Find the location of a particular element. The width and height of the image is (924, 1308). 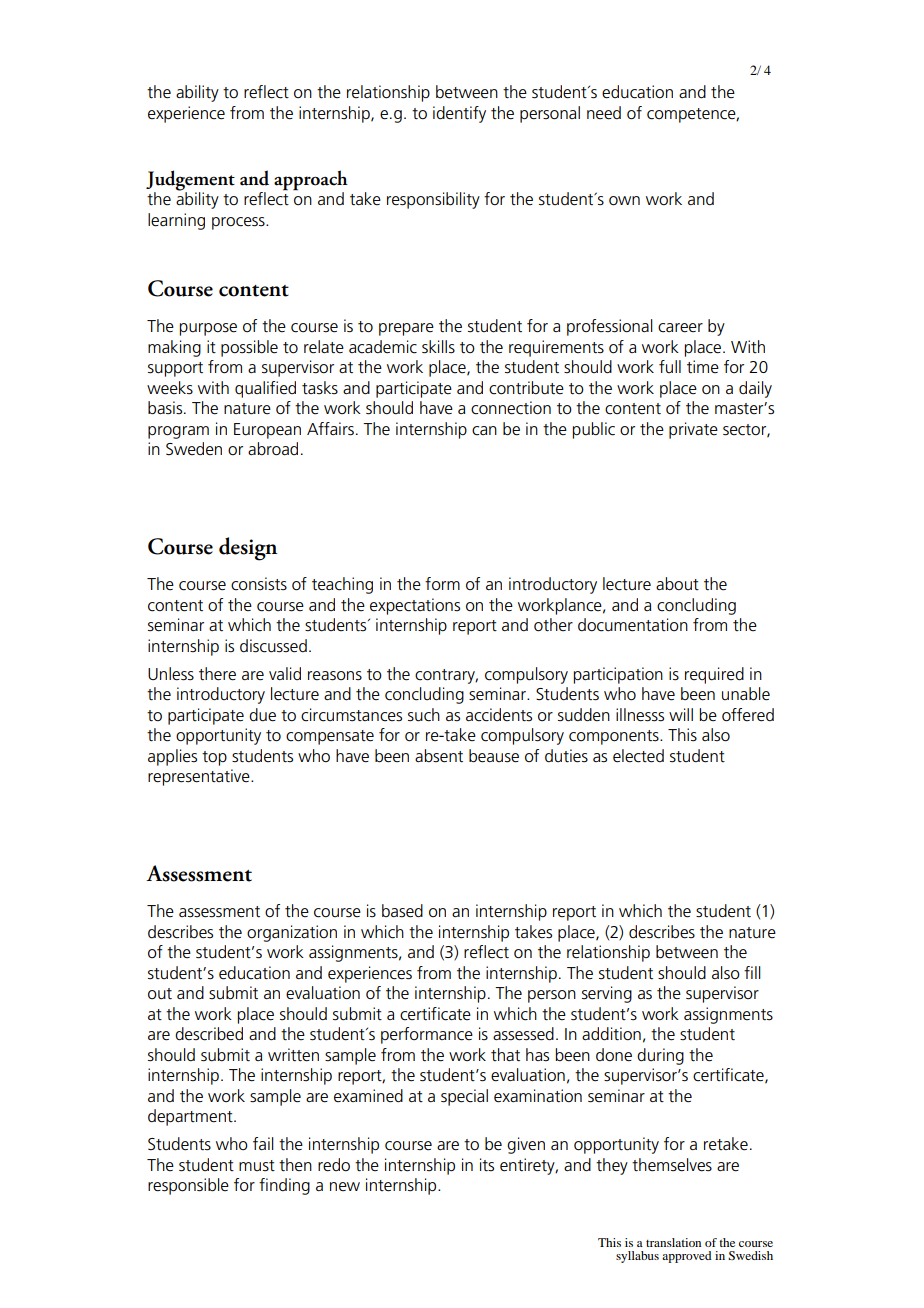

own is located at coordinates (624, 201).
